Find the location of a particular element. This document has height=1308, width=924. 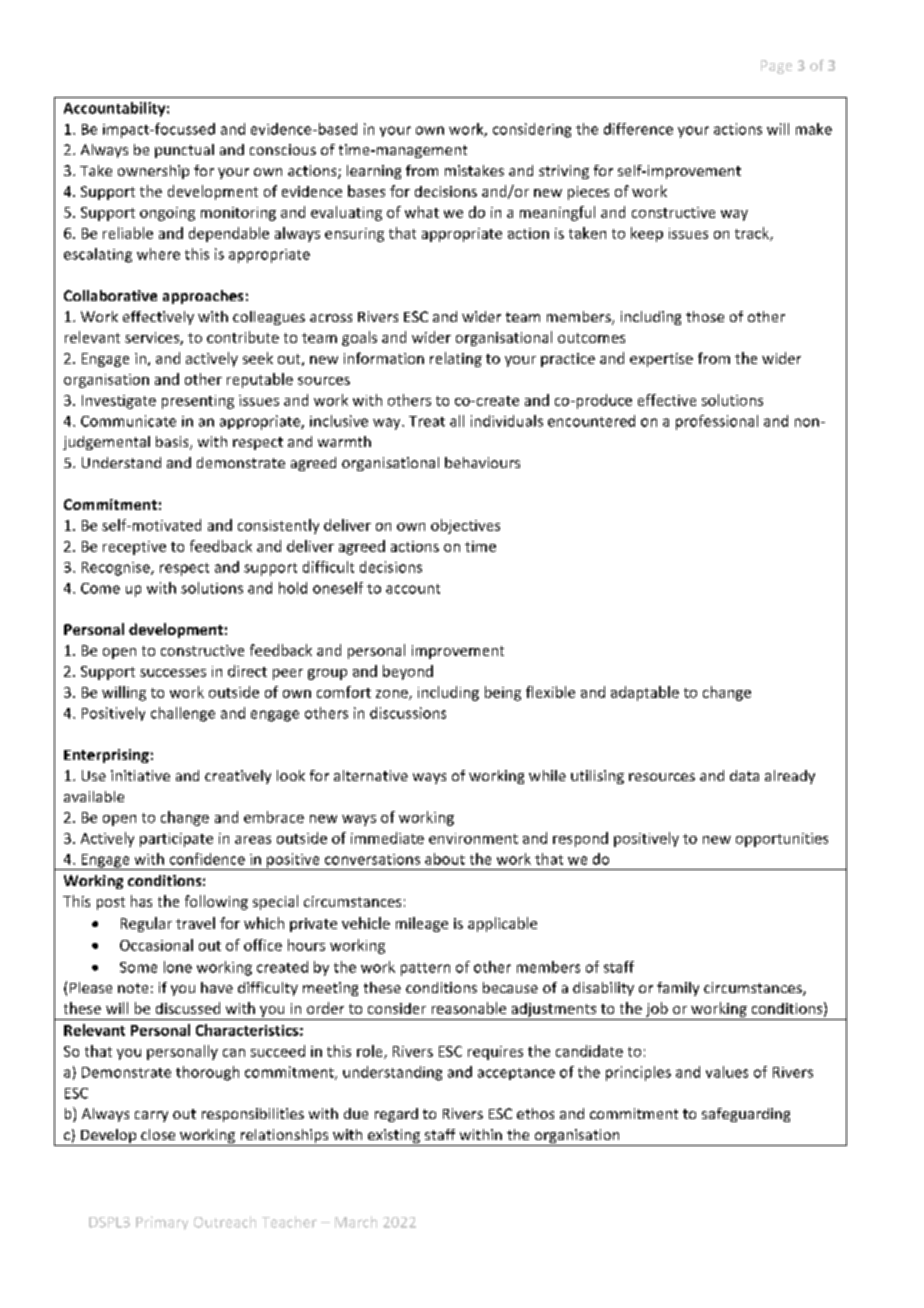

behaviours is located at coordinates (482, 462).
